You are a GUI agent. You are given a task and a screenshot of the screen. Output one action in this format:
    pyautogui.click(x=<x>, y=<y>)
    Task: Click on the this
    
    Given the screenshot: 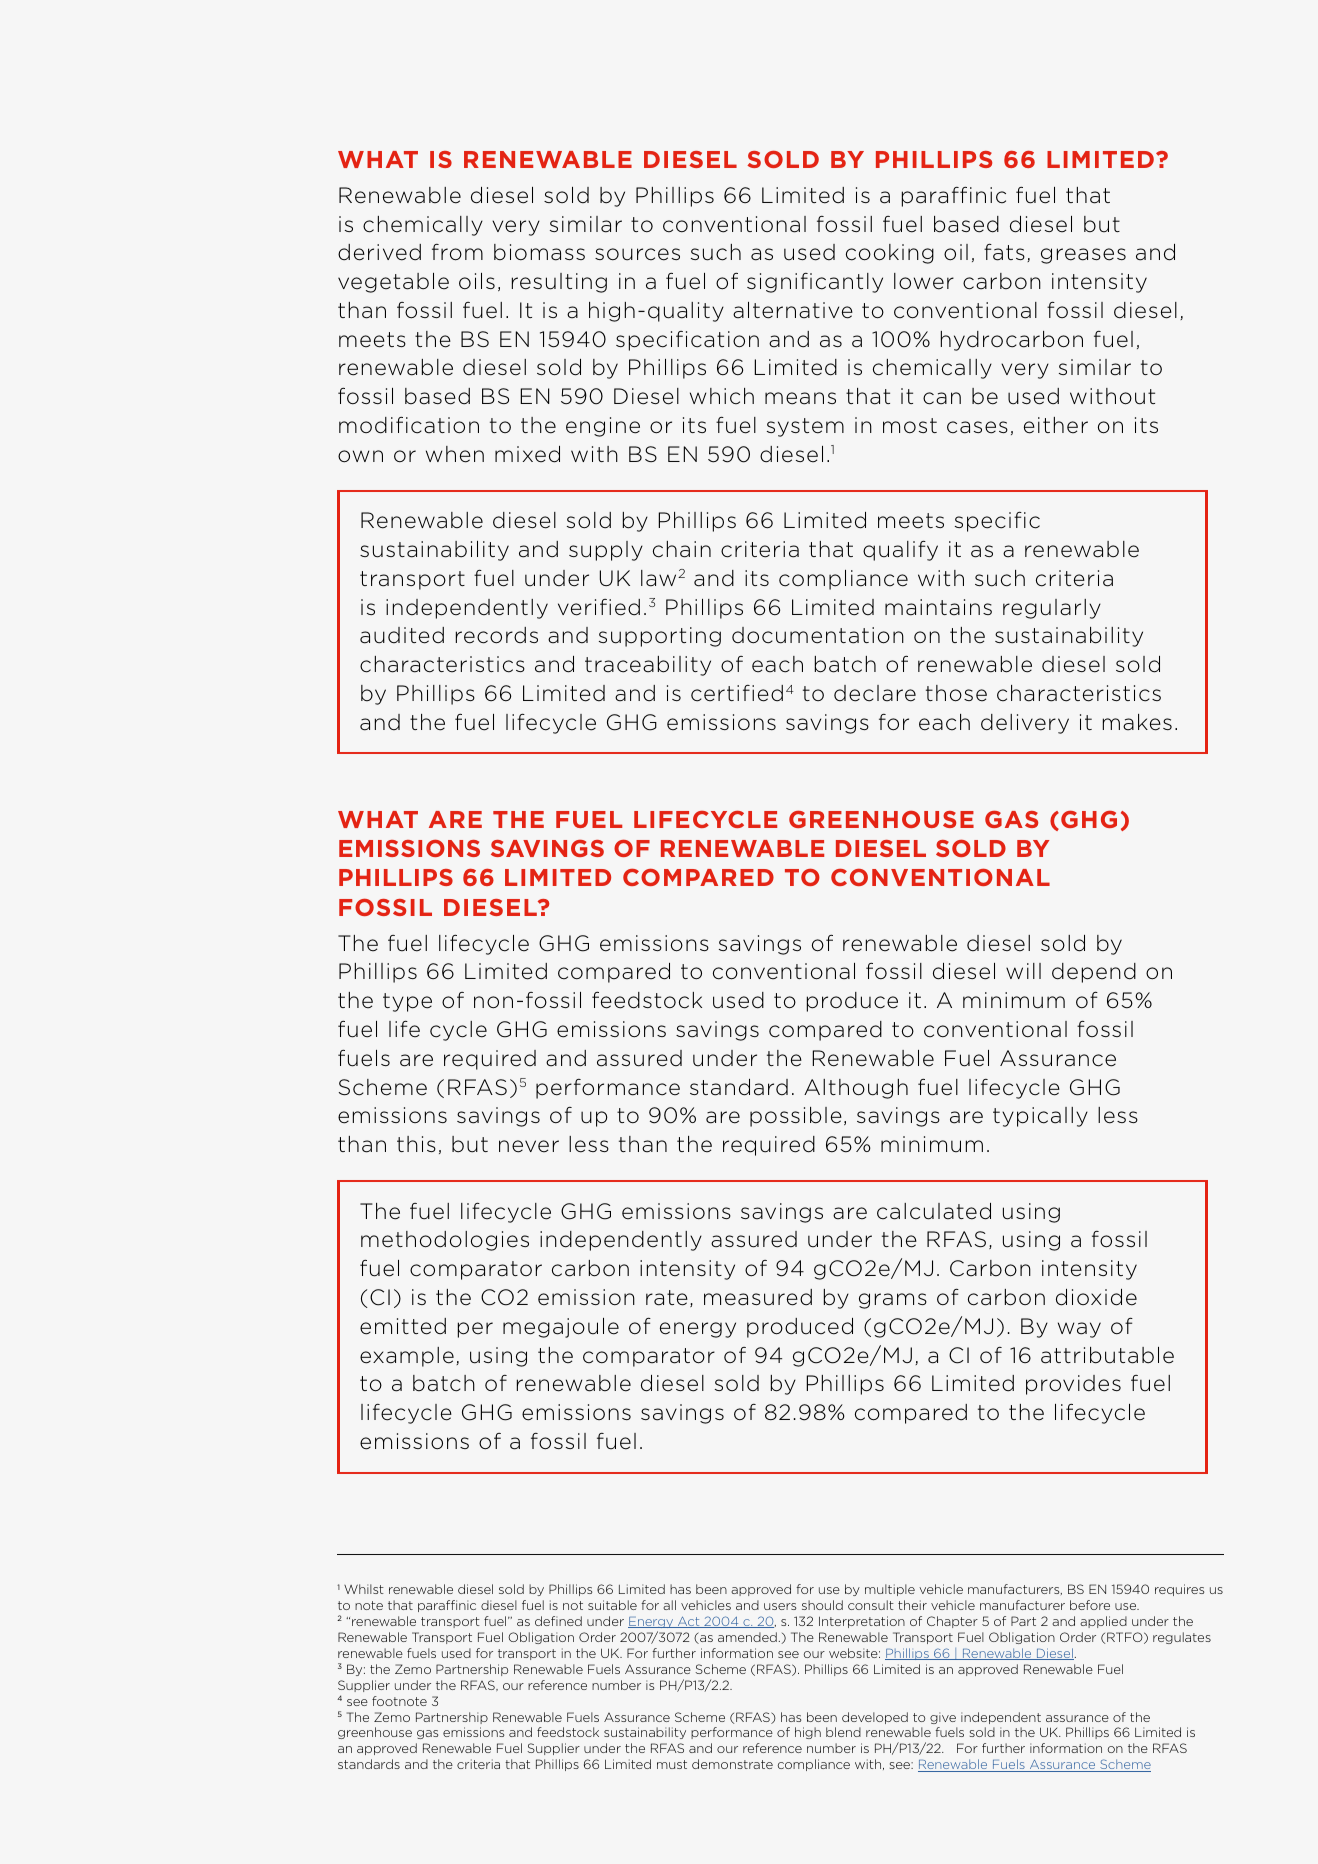 What is the action you would take?
    pyautogui.click(x=416, y=1144)
